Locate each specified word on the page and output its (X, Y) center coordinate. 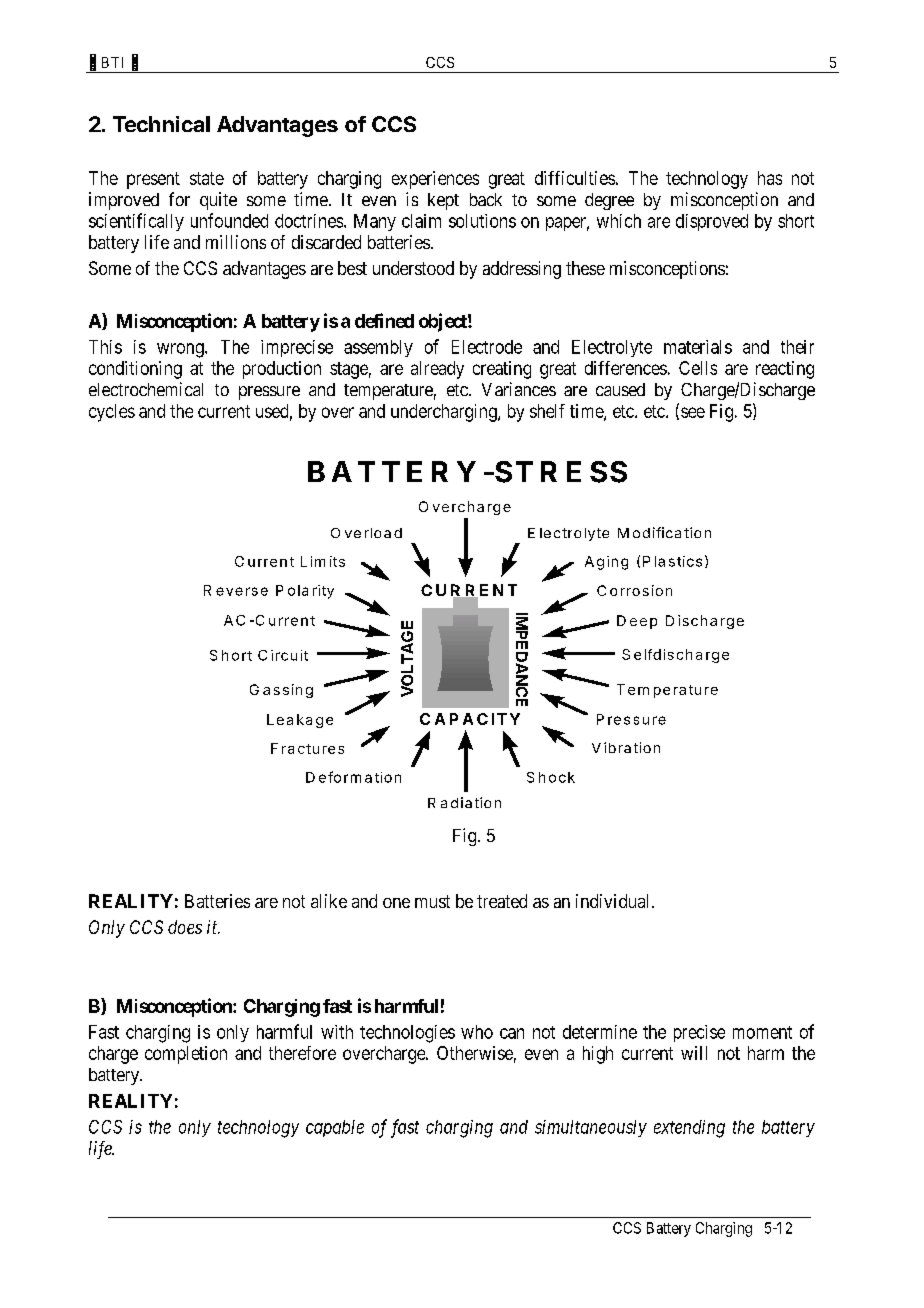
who (477, 1032)
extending (689, 1129)
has (770, 178)
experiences (435, 180)
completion (186, 1055)
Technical (161, 124)
